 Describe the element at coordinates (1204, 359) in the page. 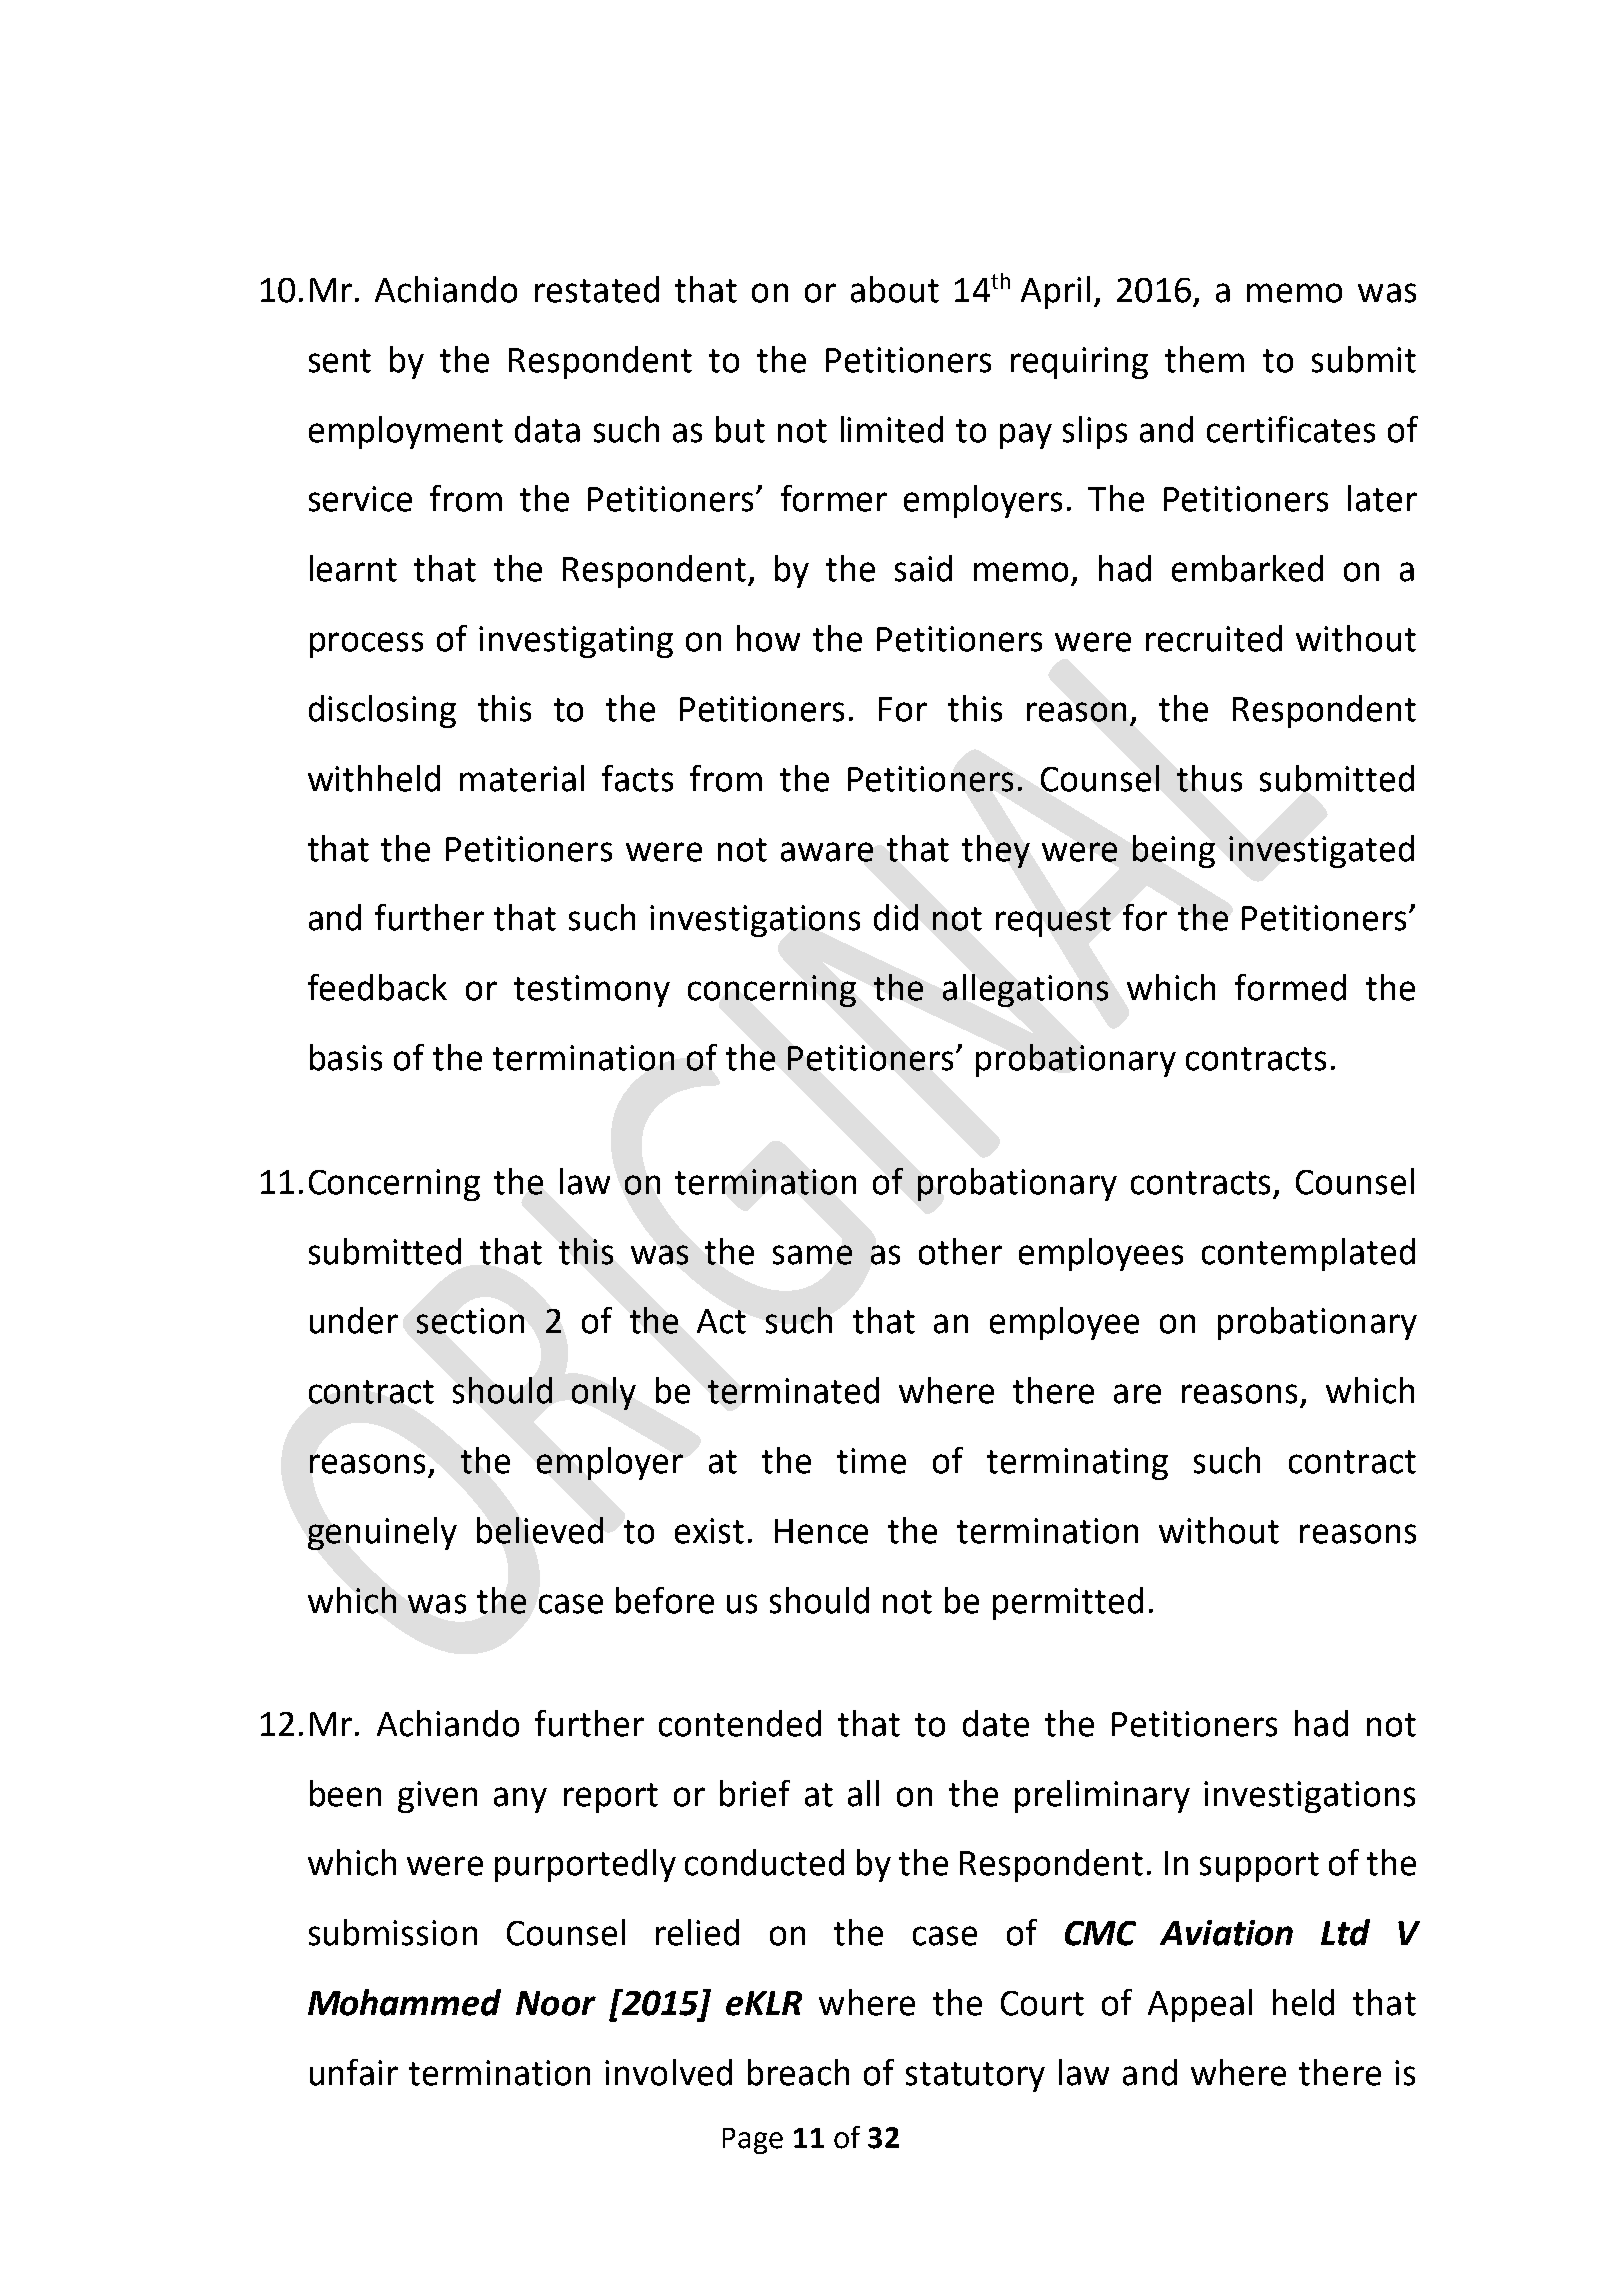

I see `them` at that location.
